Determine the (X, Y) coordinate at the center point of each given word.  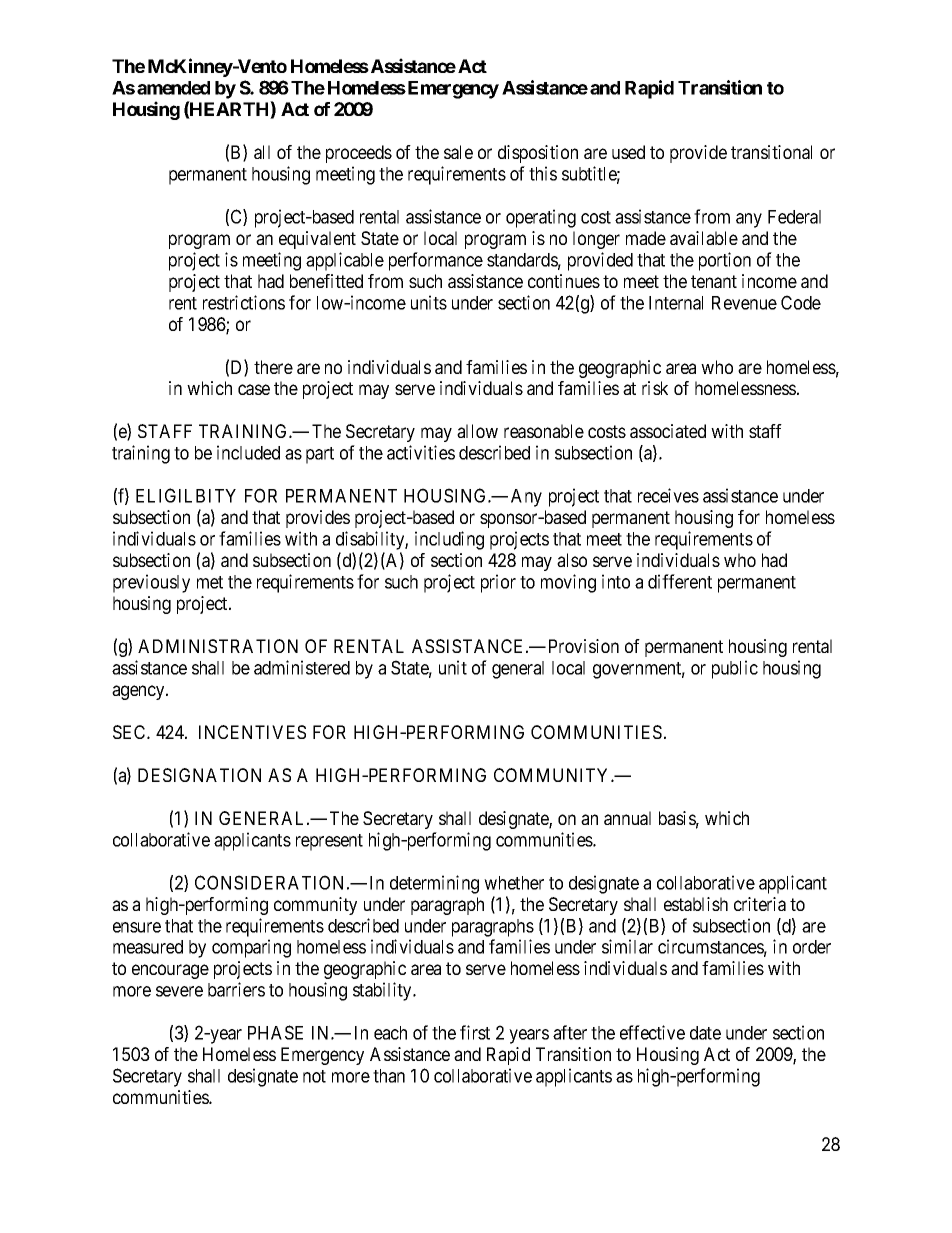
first (475, 1032)
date (705, 1033)
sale (458, 152)
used (628, 152)
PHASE (275, 1032)
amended (173, 88)
